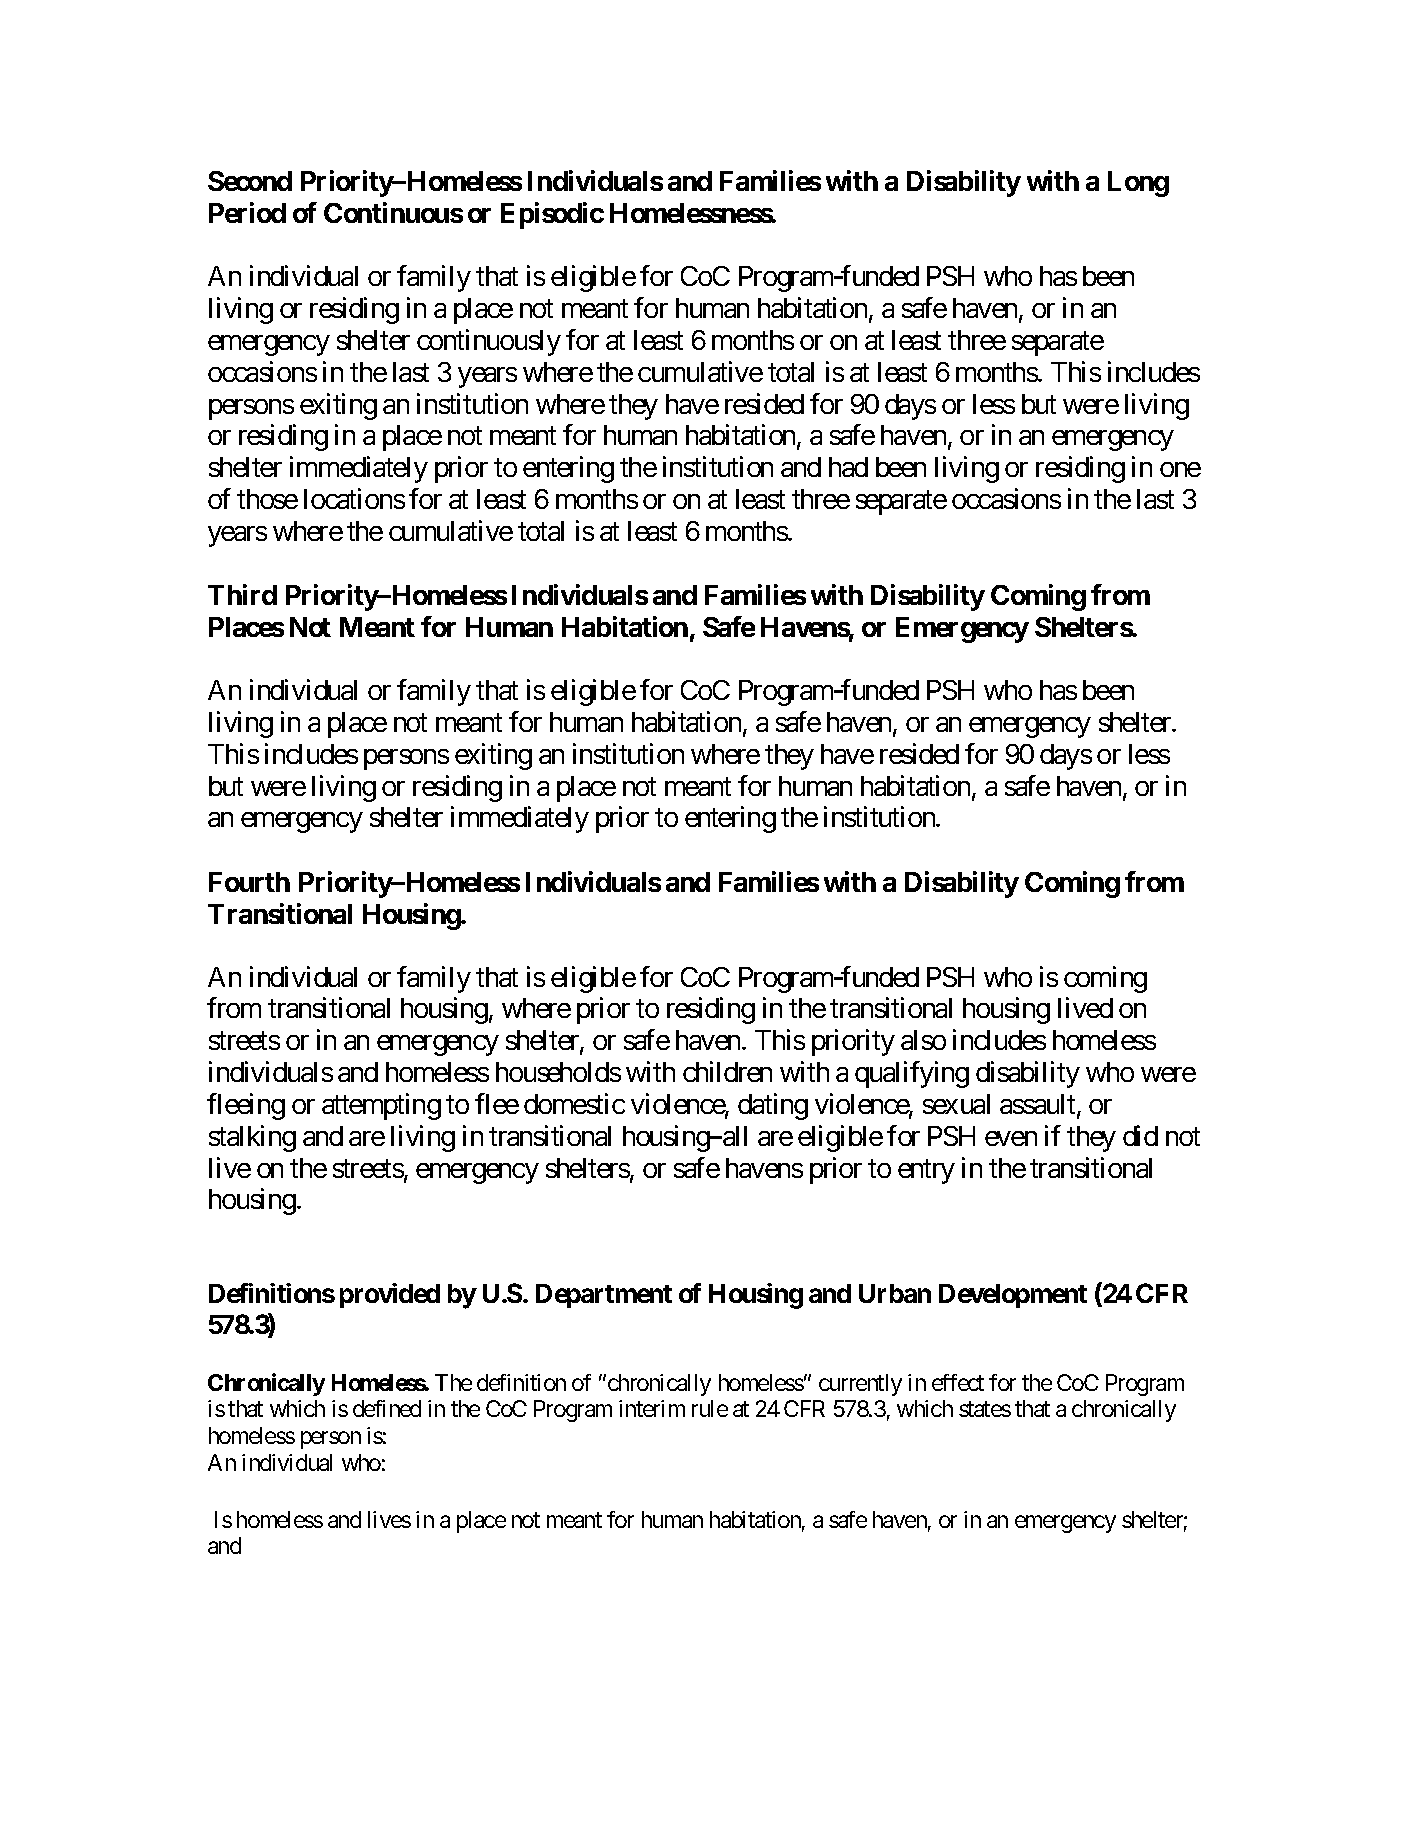 This page has width=1412, height=1827. Describe the element at coordinates (652, 1408) in the page. I see `interim` at that location.
